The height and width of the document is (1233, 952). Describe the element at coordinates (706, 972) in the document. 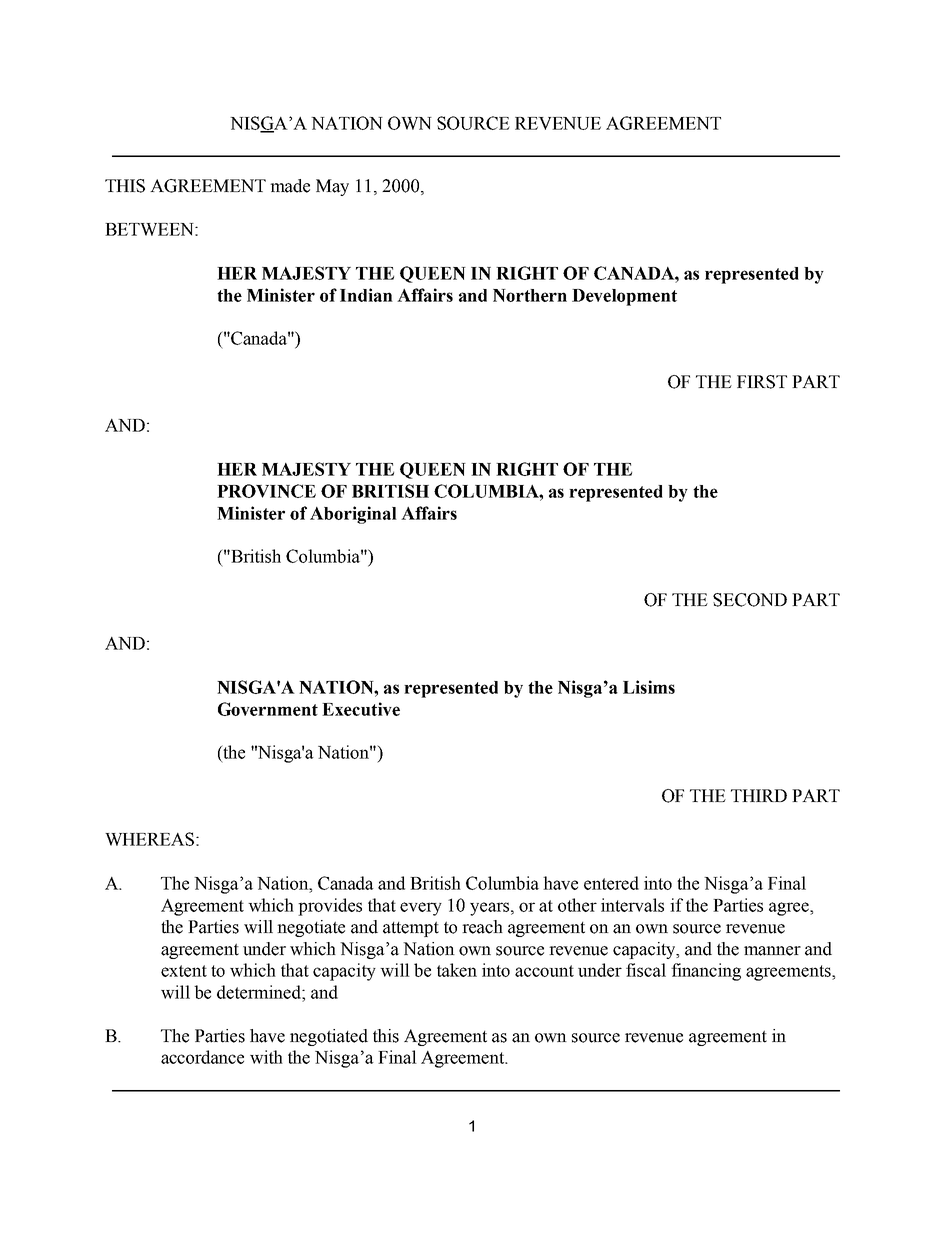

I see `financing` at that location.
